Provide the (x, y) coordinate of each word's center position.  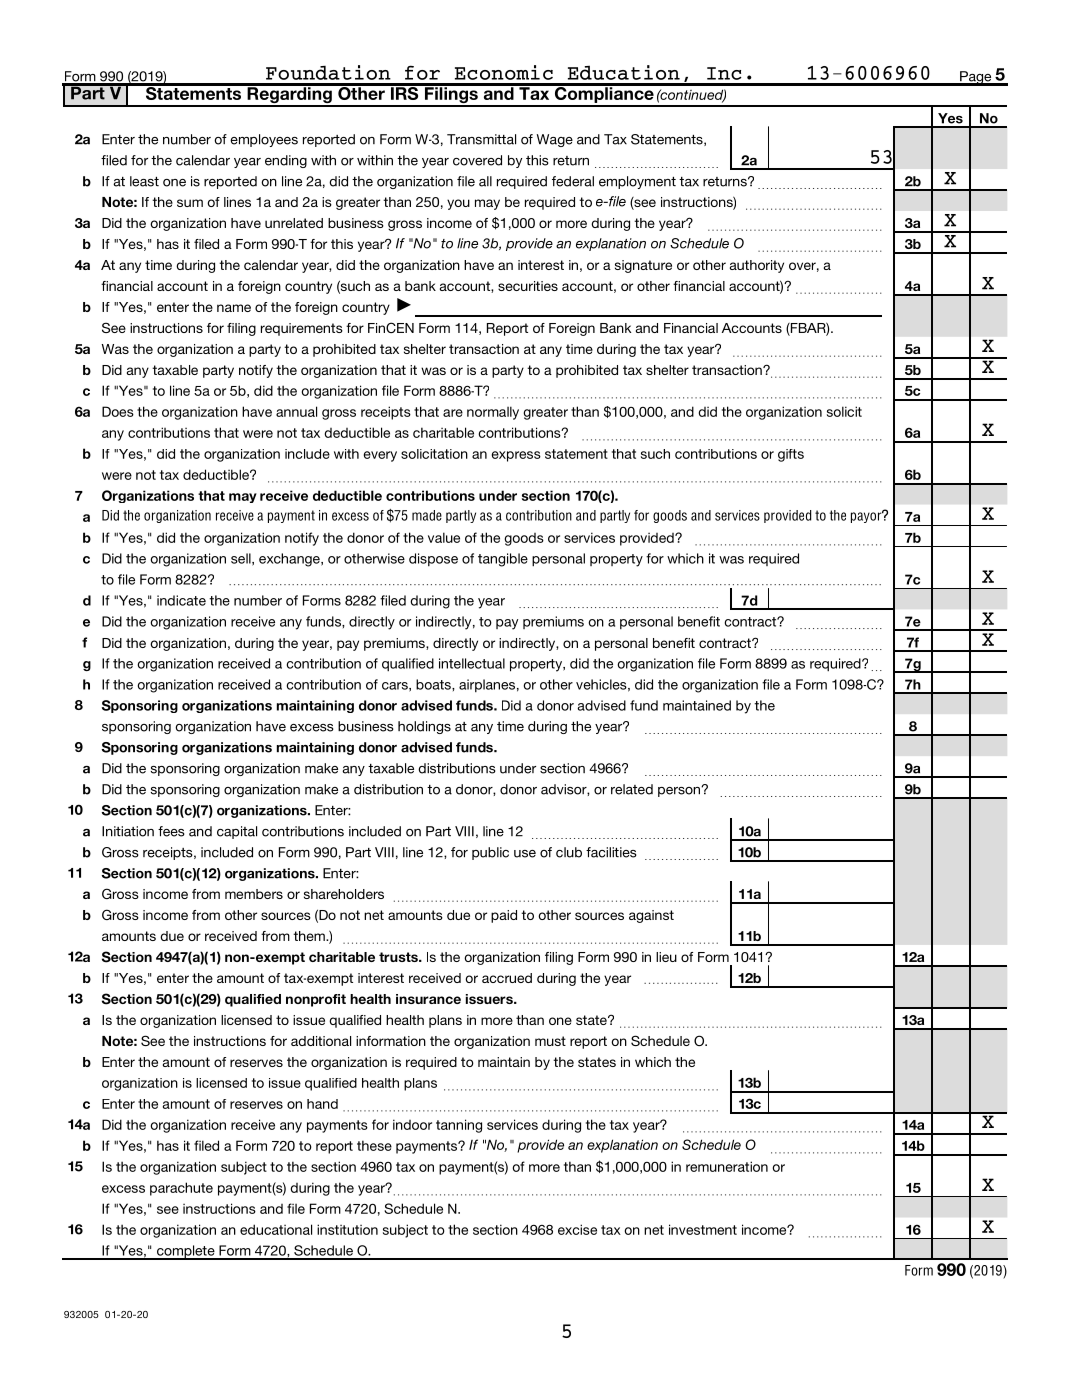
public (490, 853)
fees (171, 831)
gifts (791, 455)
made (427, 515)
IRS (404, 92)
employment (637, 182)
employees (264, 140)
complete (185, 1252)
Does (118, 411)
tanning (459, 1126)
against (651, 916)
